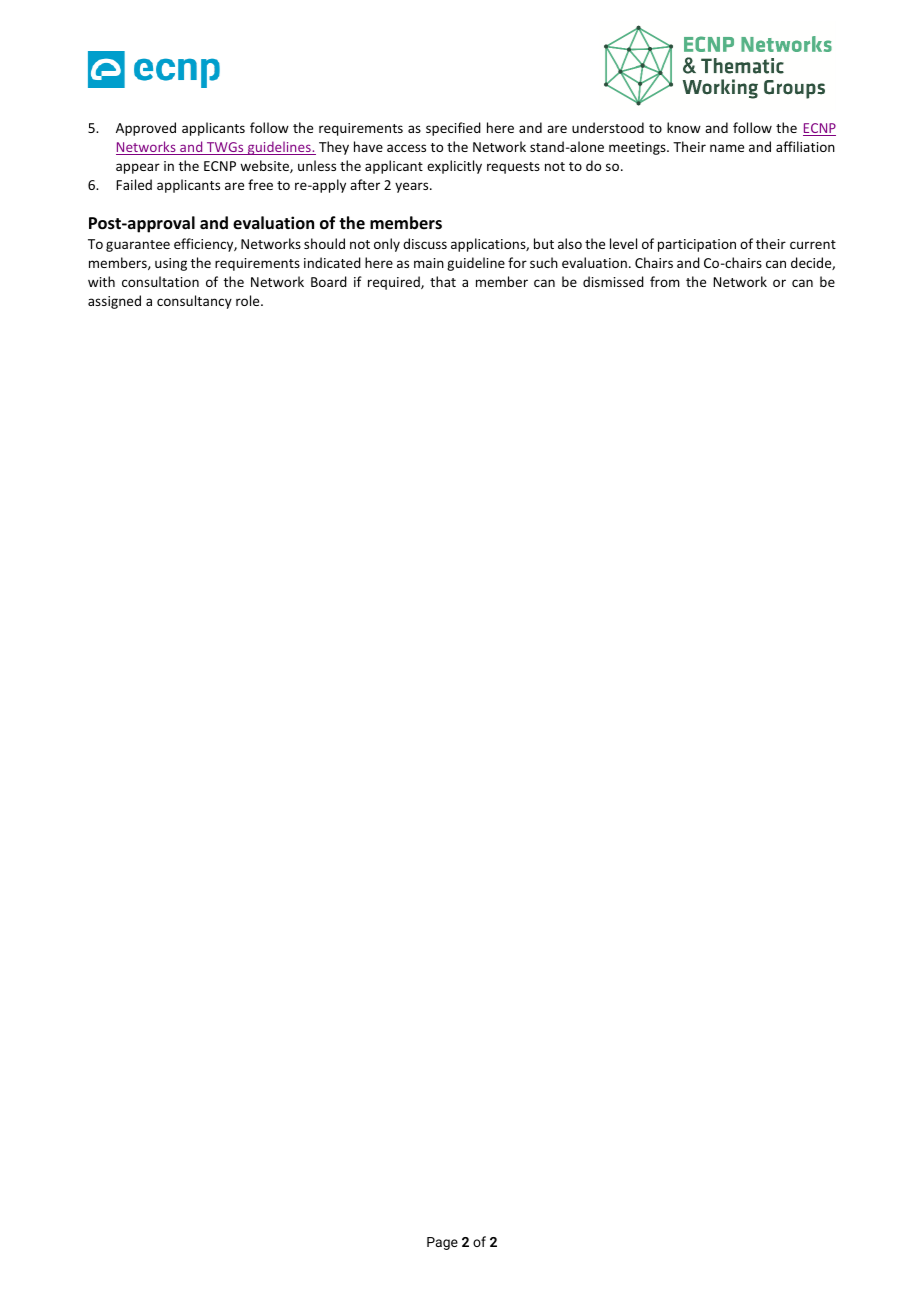 This screenshot has height=1307, width=924. What do you see at coordinates (727, 148) in the screenshot?
I see `name` at bounding box center [727, 148].
